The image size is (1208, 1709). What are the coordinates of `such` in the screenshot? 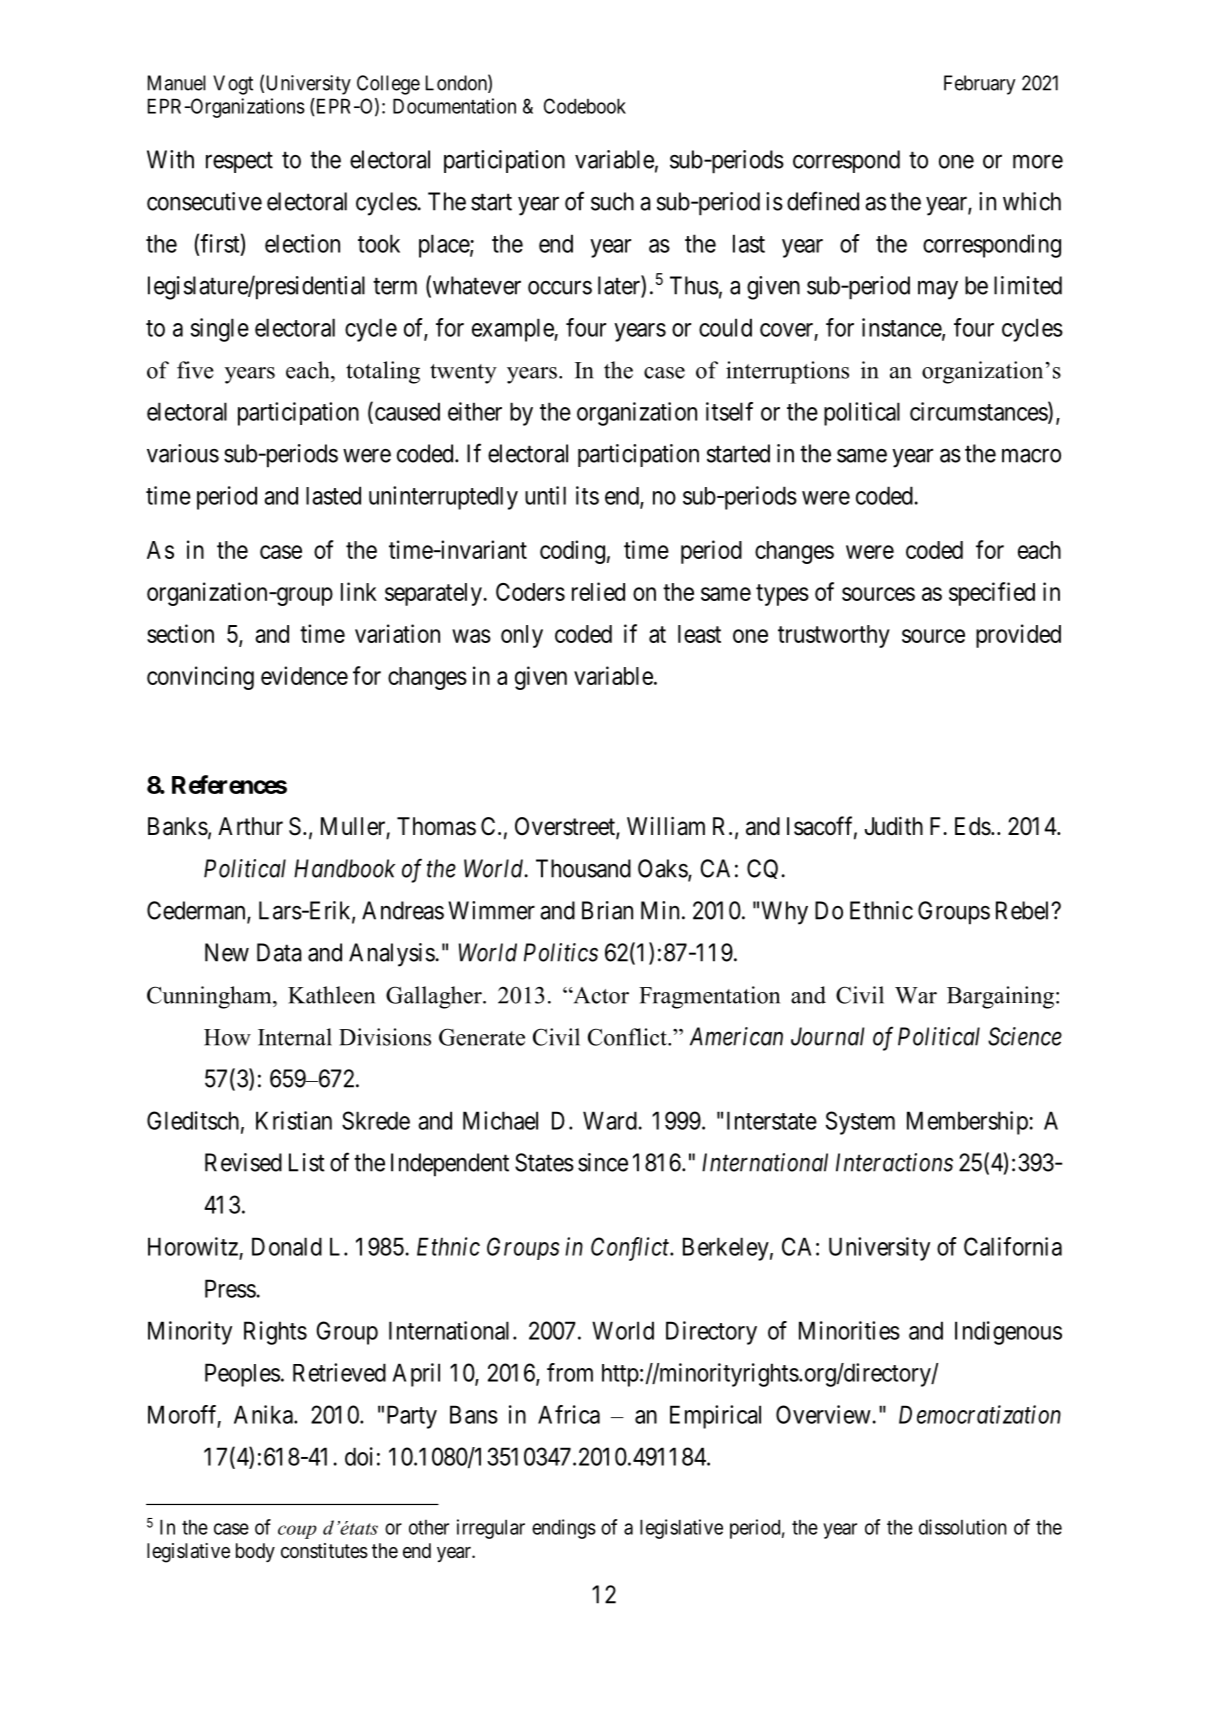 It's located at (612, 201).
